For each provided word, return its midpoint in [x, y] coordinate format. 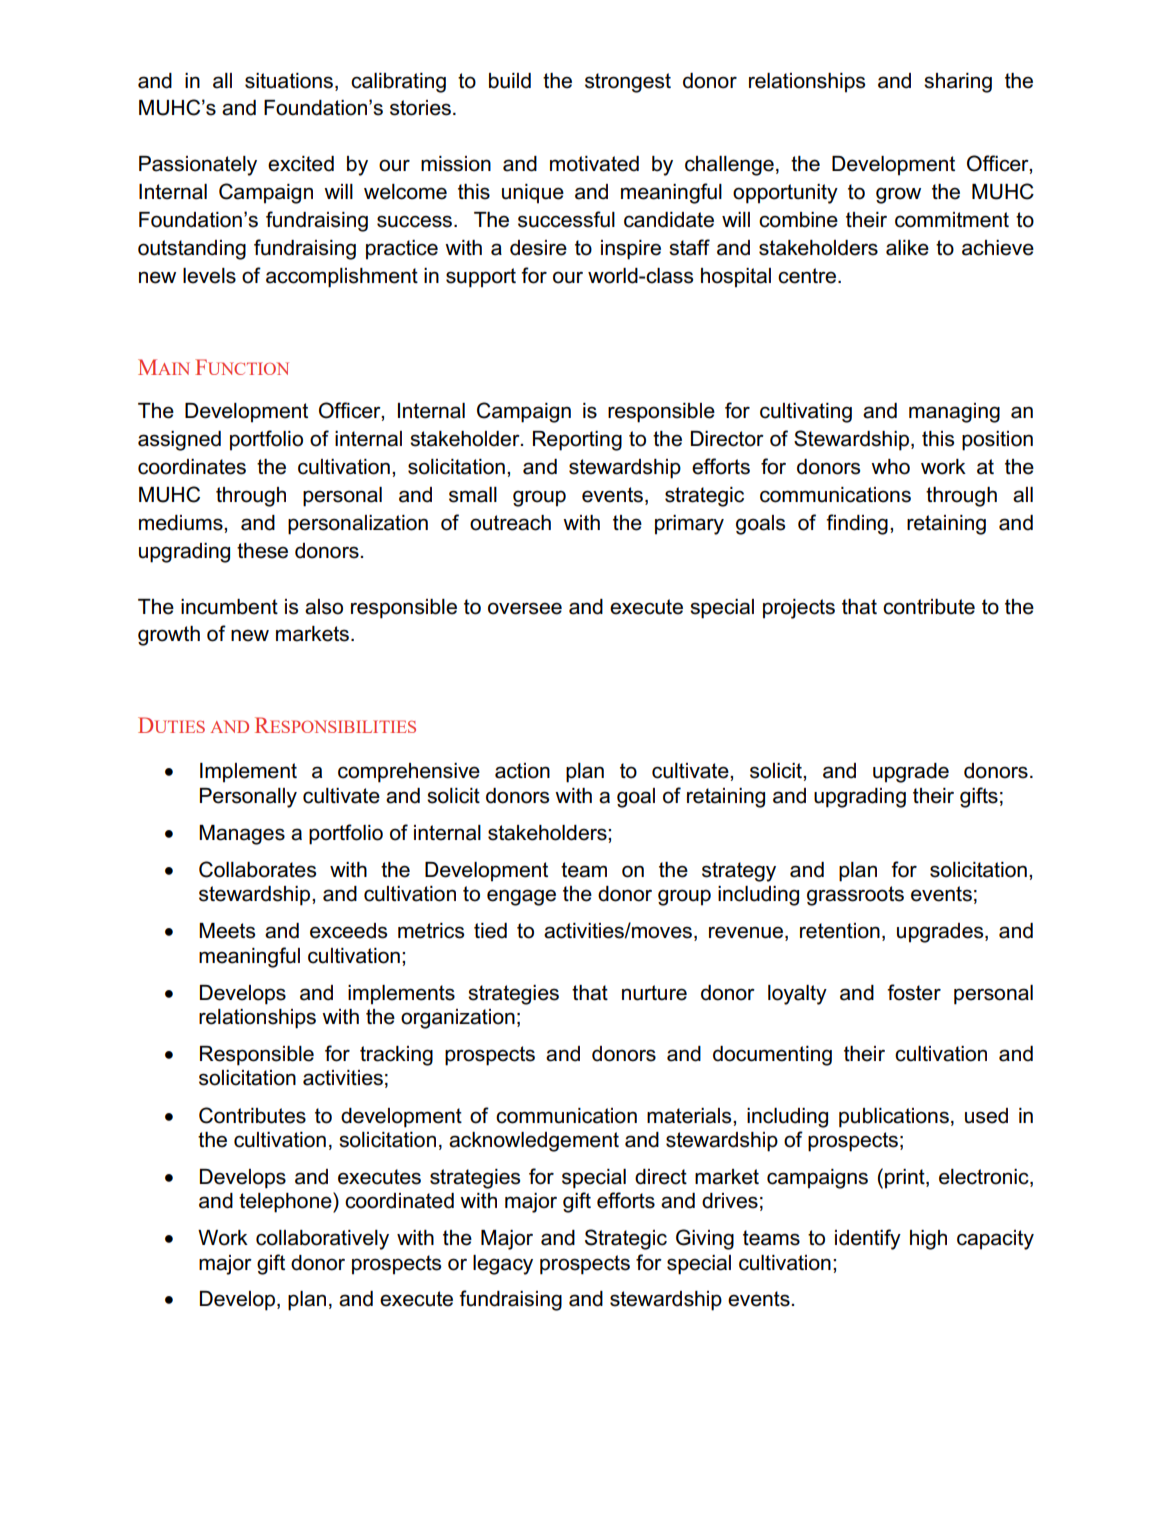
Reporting [577, 441]
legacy [503, 1265]
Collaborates [257, 869]
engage [521, 897]
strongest [628, 83]
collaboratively [322, 1240]
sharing [958, 83]
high [928, 1240]
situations [290, 82]
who [890, 467]
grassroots [855, 896]
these [262, 551]
